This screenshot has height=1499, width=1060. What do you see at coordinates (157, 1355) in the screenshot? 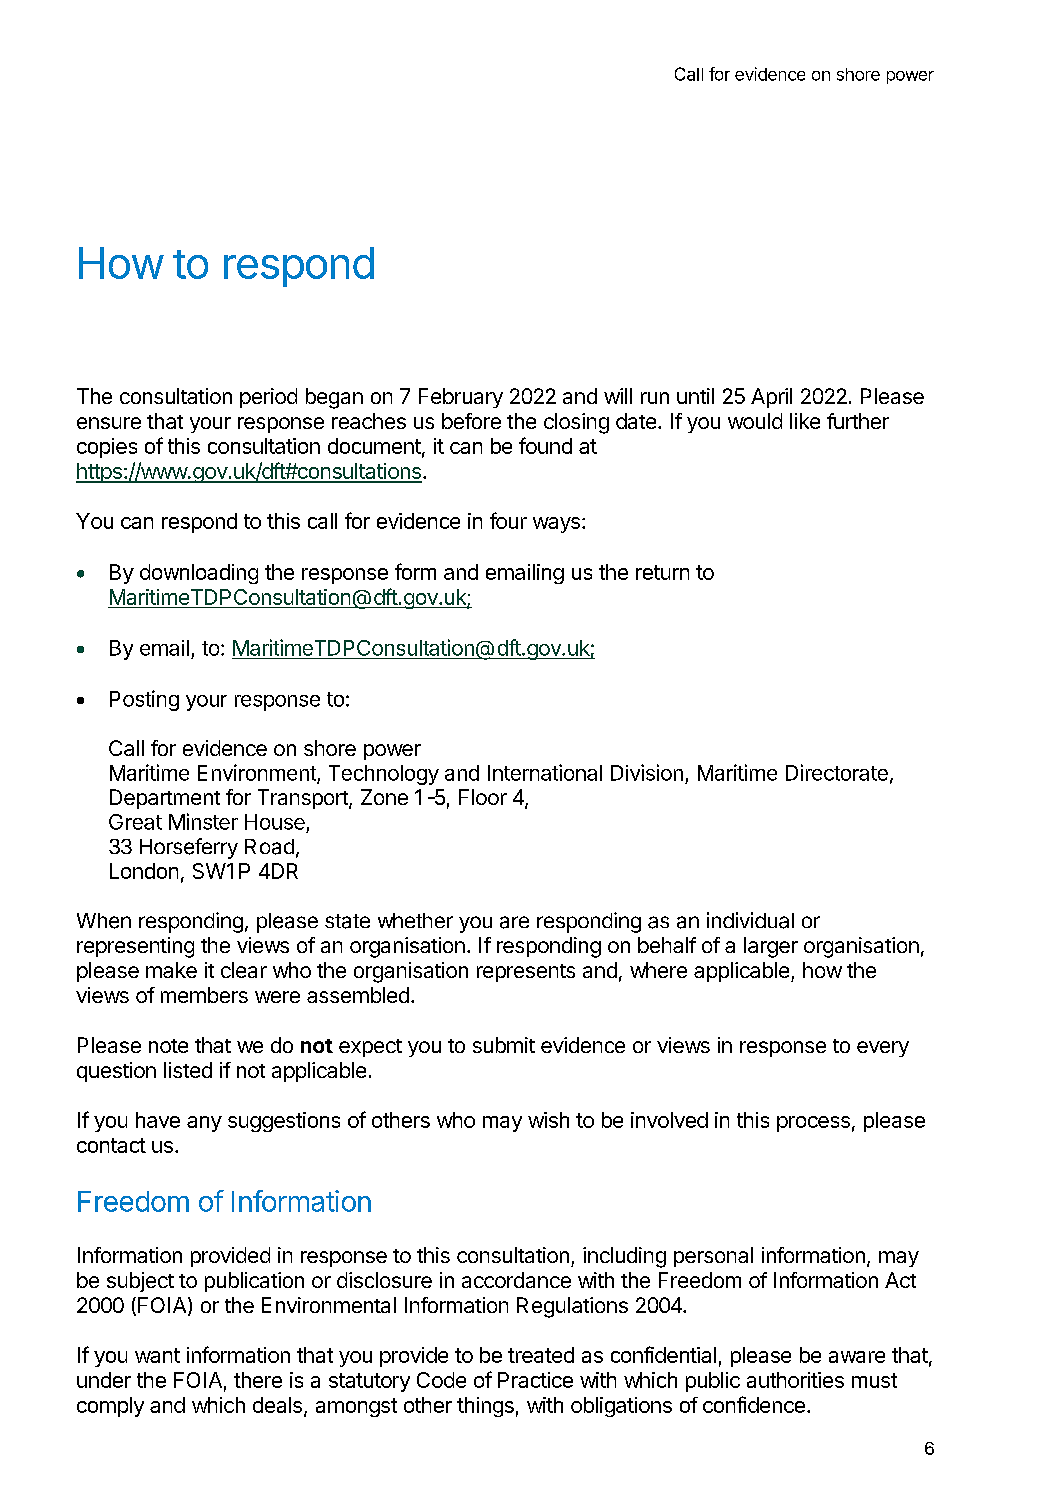
I see `want` at bounding box center [157, 1355].
